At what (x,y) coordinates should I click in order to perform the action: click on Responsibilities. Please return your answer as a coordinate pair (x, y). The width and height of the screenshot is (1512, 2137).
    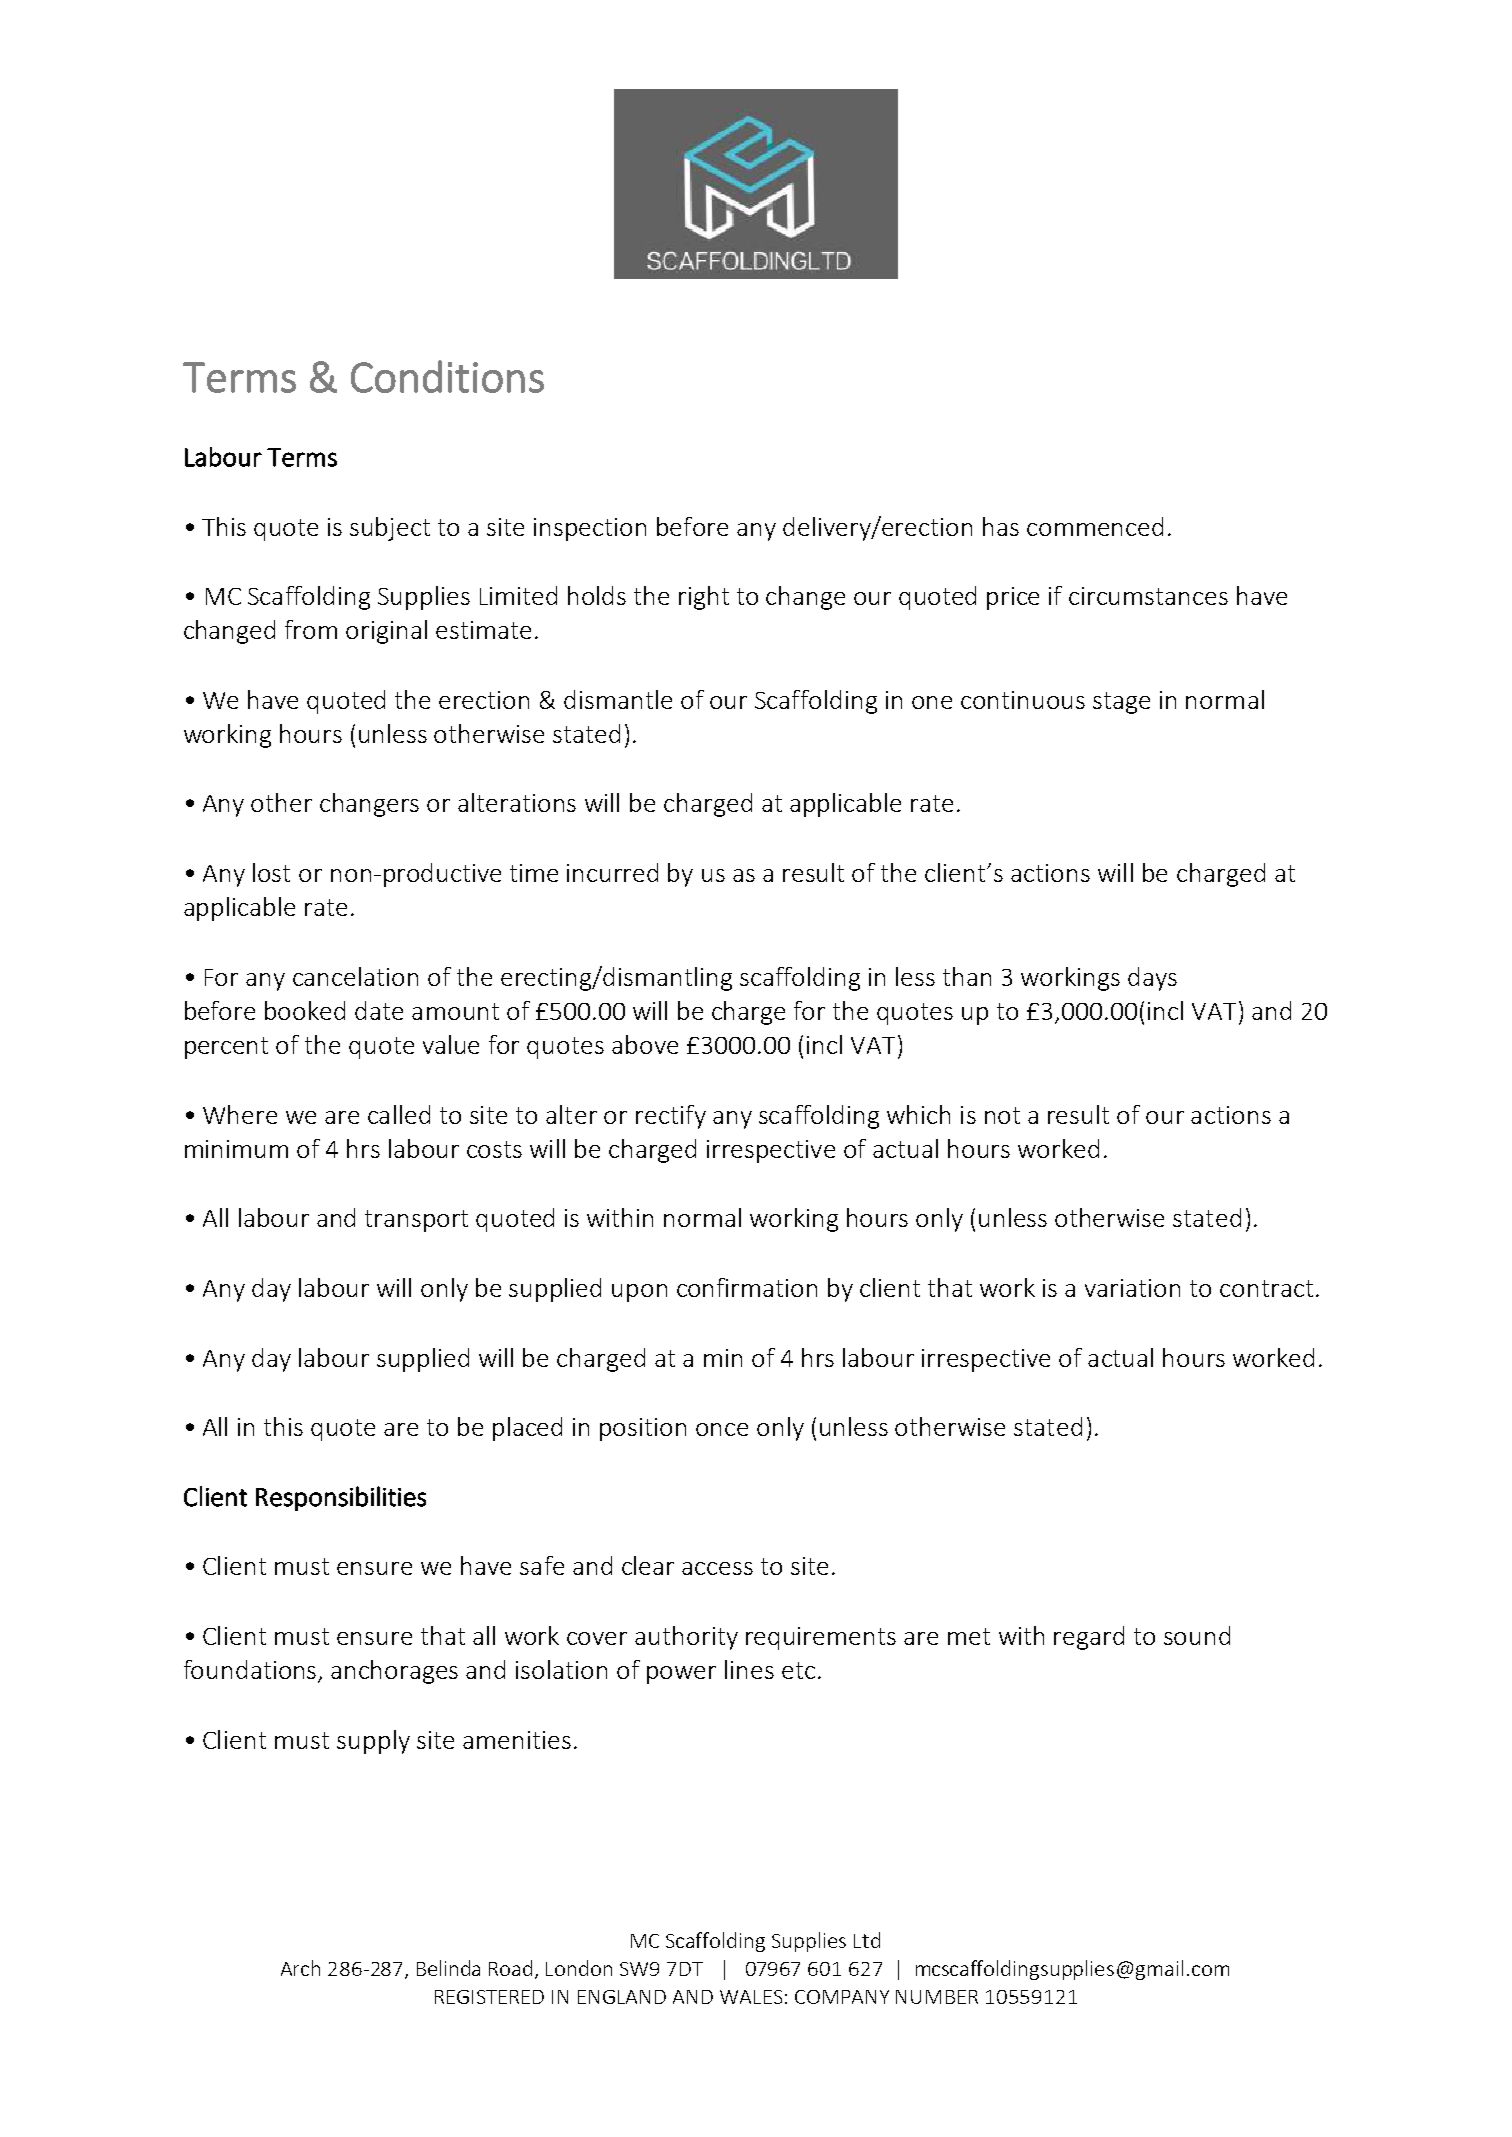
    Looking at the image, I should click on (341, 1498).
